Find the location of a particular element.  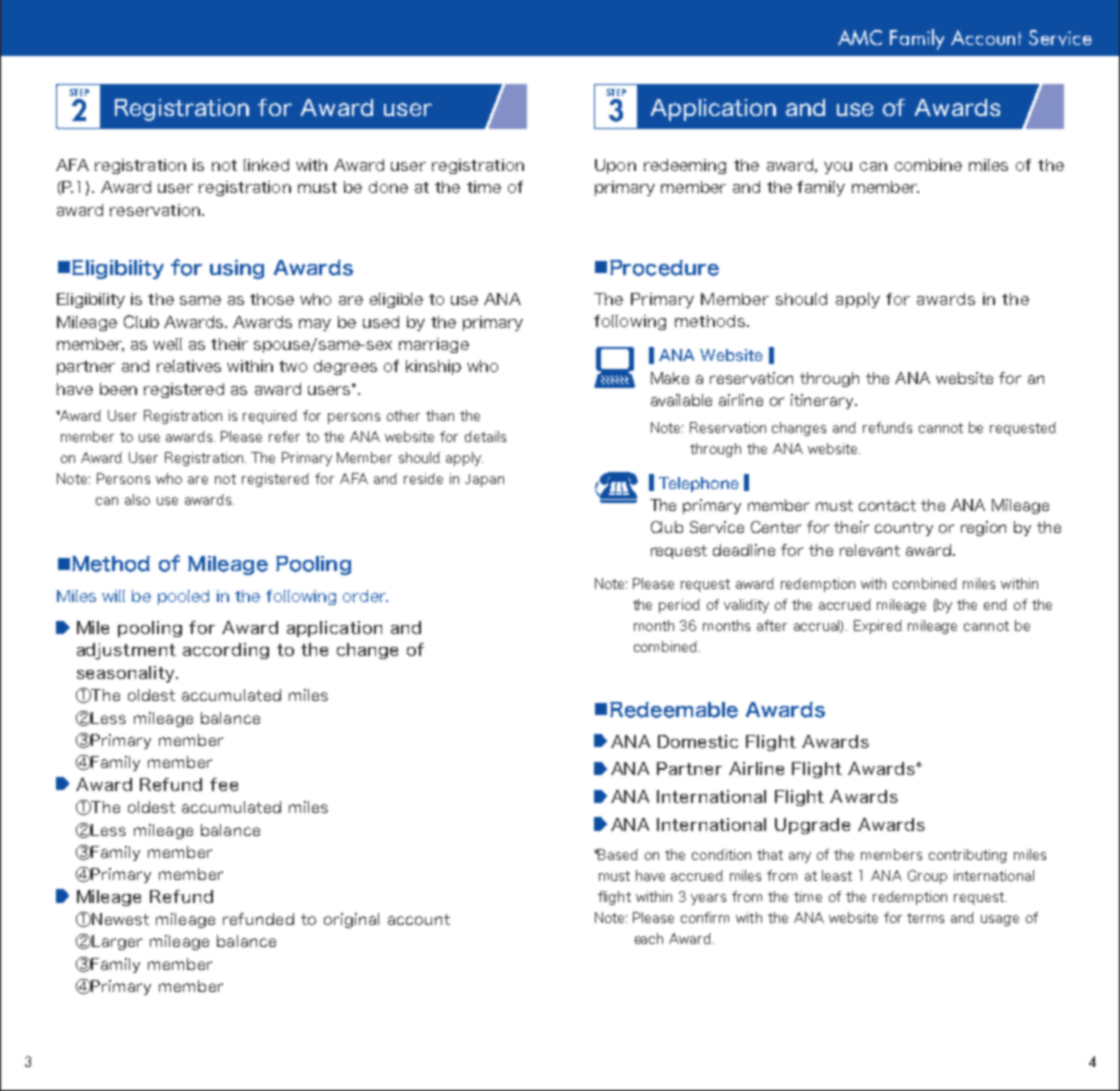

linked is located at coordinates (266, 165).
